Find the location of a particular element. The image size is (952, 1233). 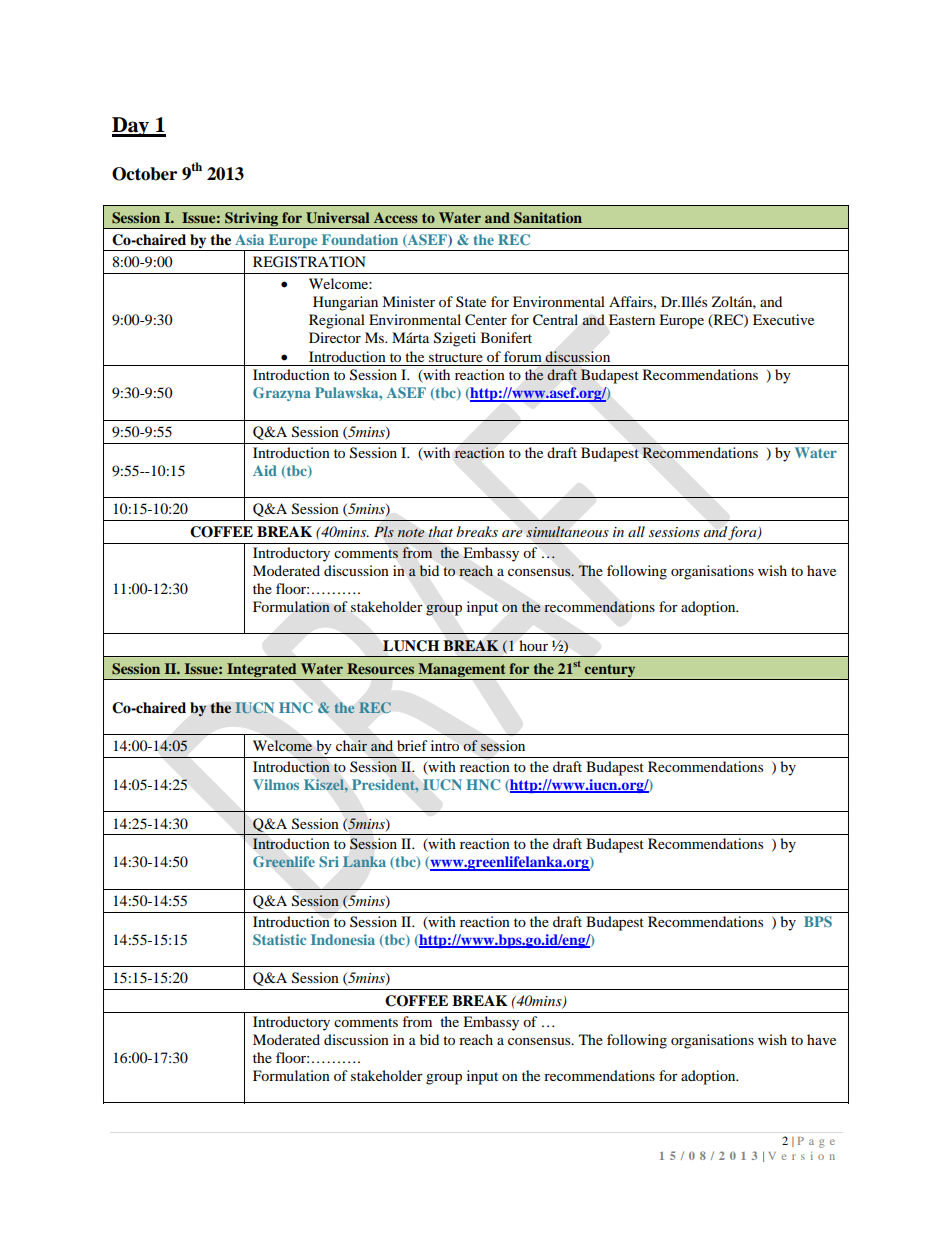

Eastern is located at coordinates (632, 319).
